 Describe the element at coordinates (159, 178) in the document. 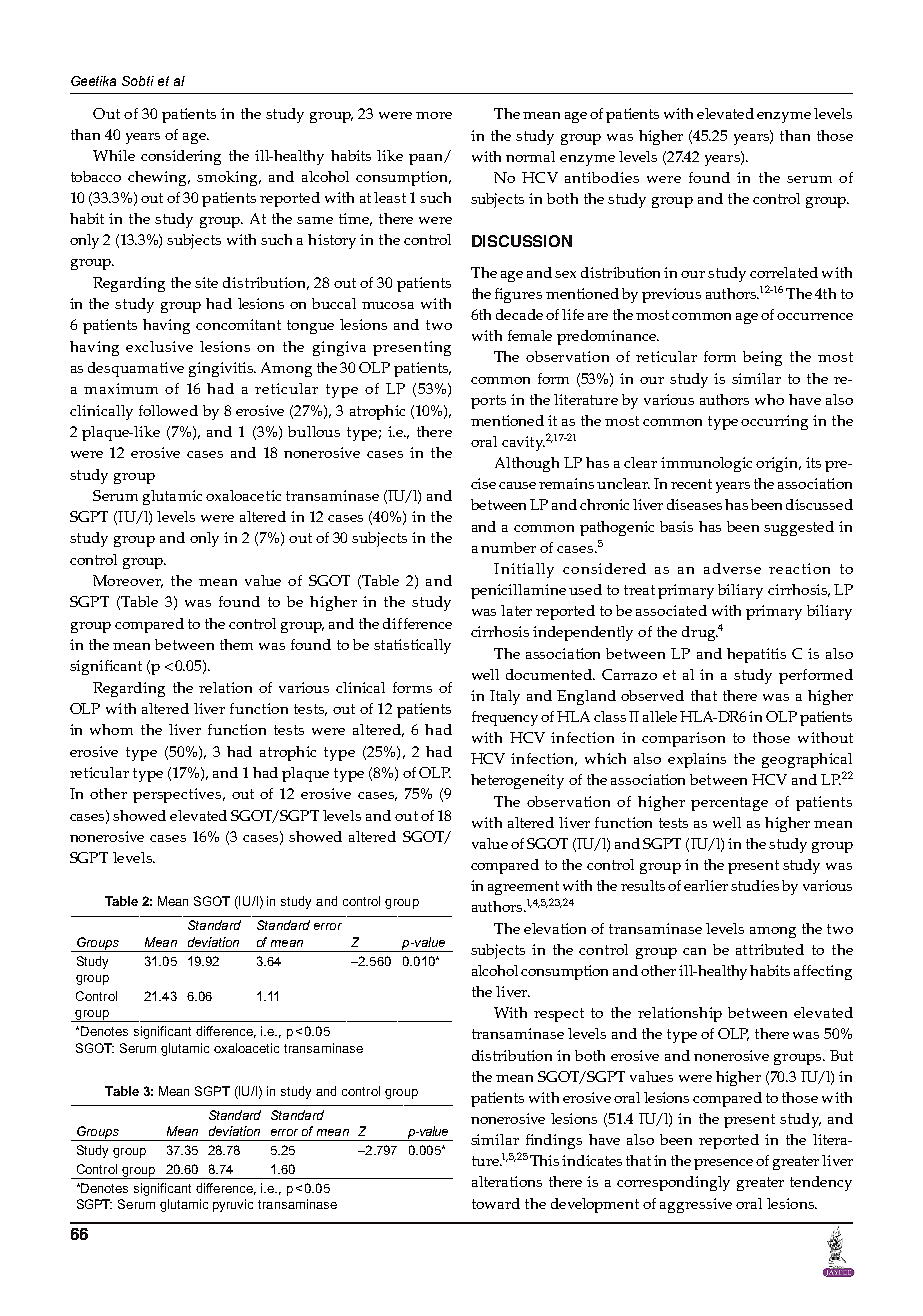

I see `chewing` at that location.
